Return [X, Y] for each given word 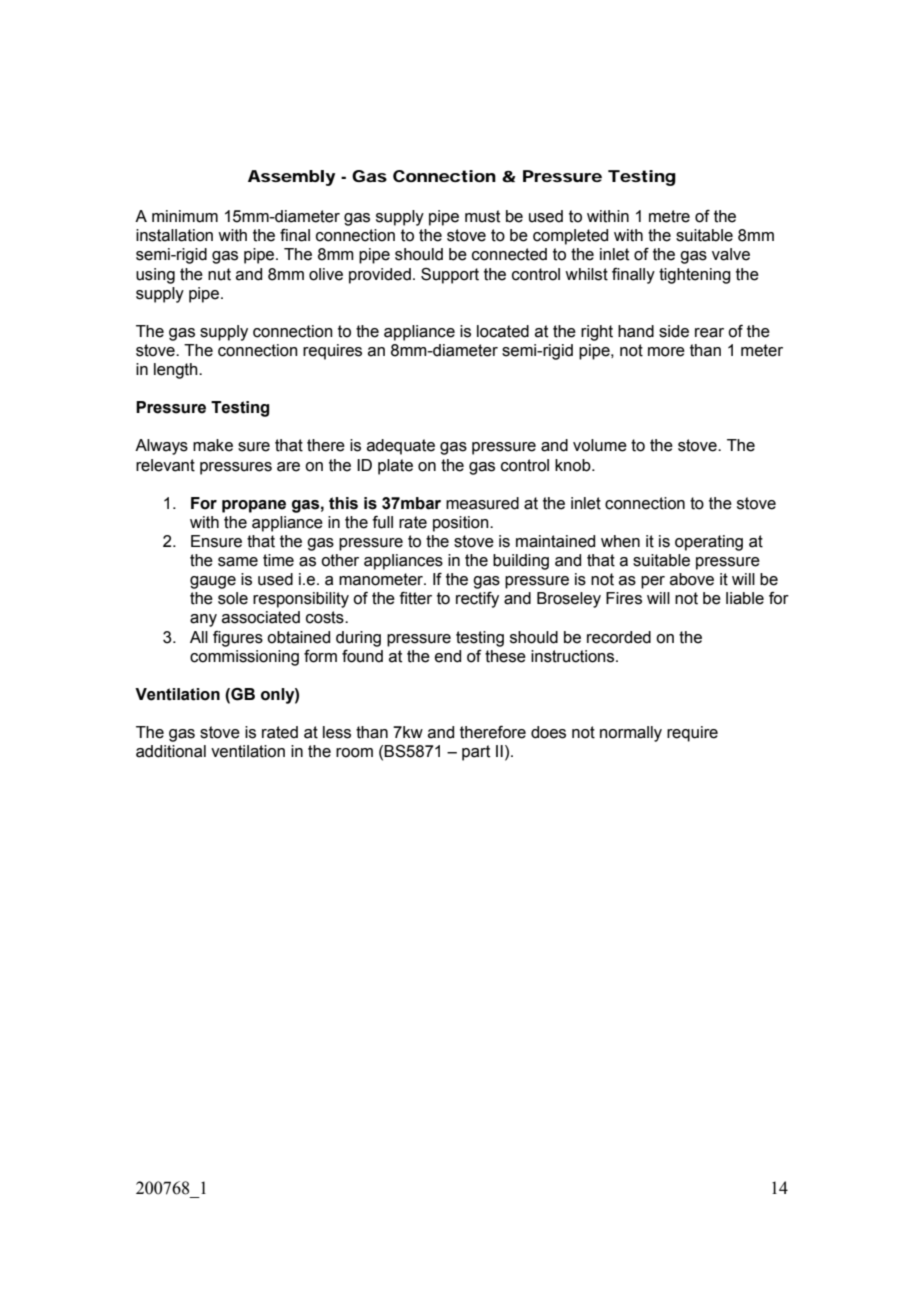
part [476, 753]
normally [631, 734]
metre [669, 216]
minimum [185, 216]
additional [171, 751]
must [482, 216]
